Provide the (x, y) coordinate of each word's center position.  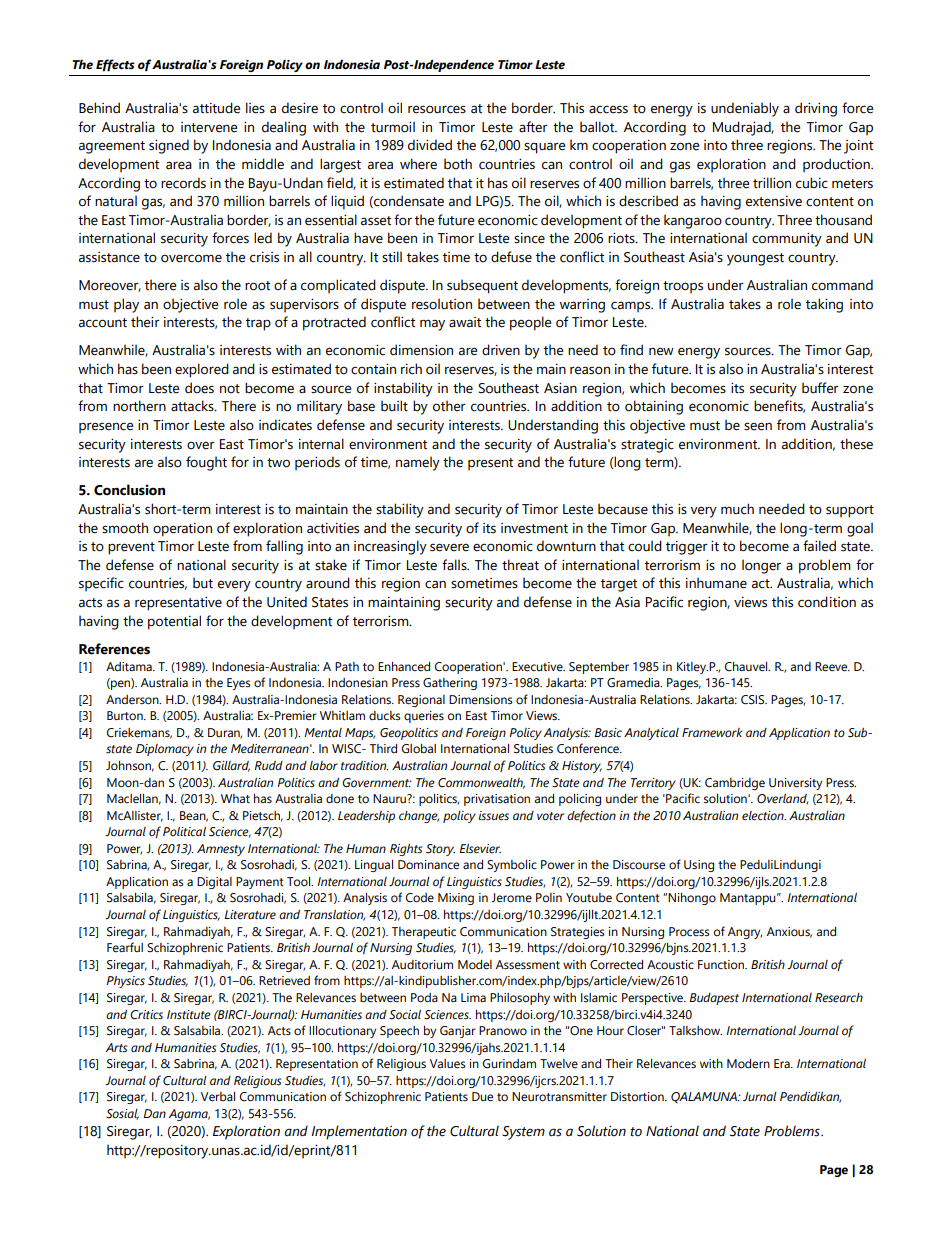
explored (202, 370)
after (533, 127)
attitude (216, 108)
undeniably (745, 109)
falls (455, 565)
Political (184, 831)
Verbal (218, 1097)
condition (827, 602)
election (764, 816)
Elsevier (480, 849)
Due (482, 1097)
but (203, 583)
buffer (820, 388)
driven (501, 350)
